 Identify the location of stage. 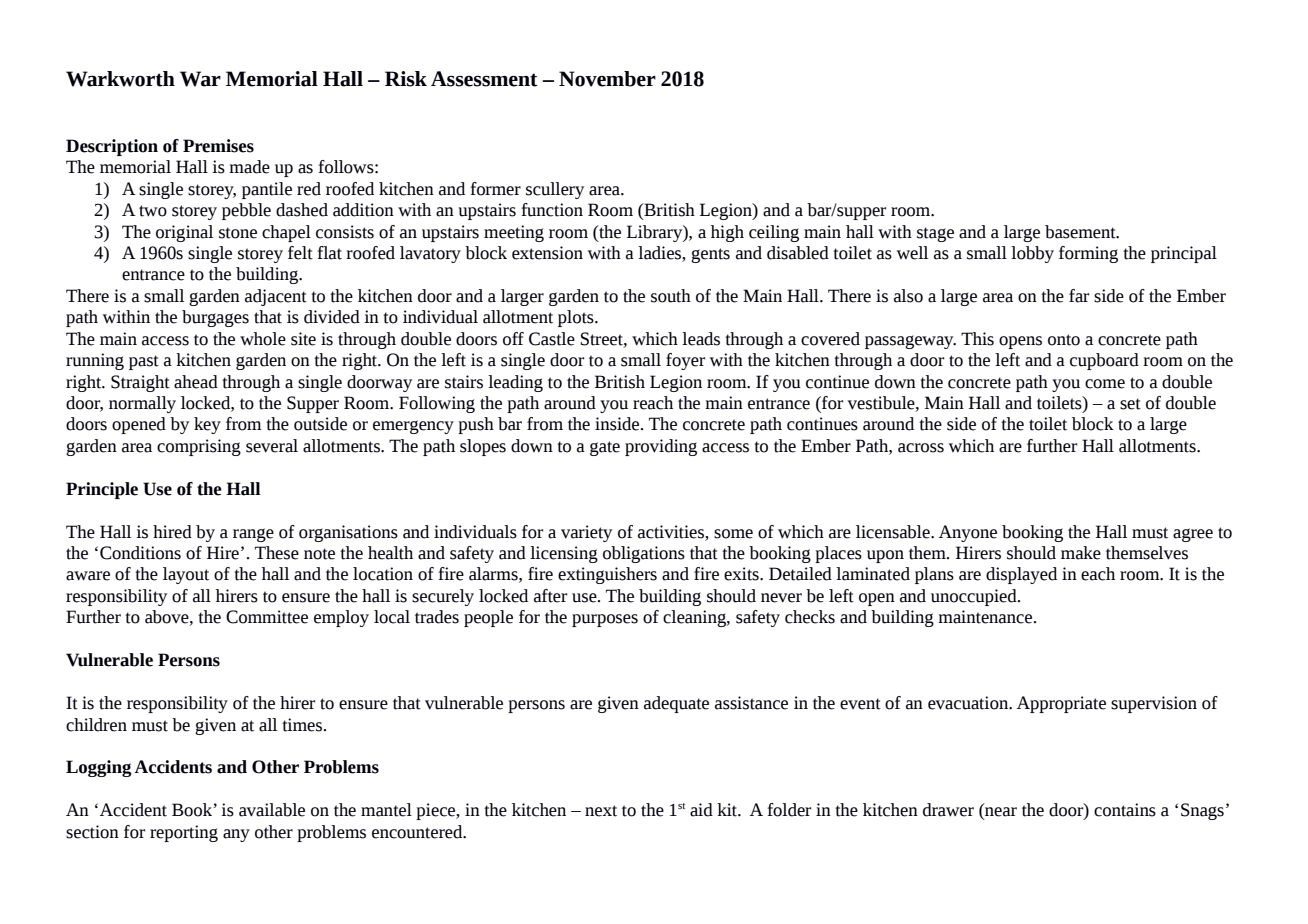
(935, 234).
